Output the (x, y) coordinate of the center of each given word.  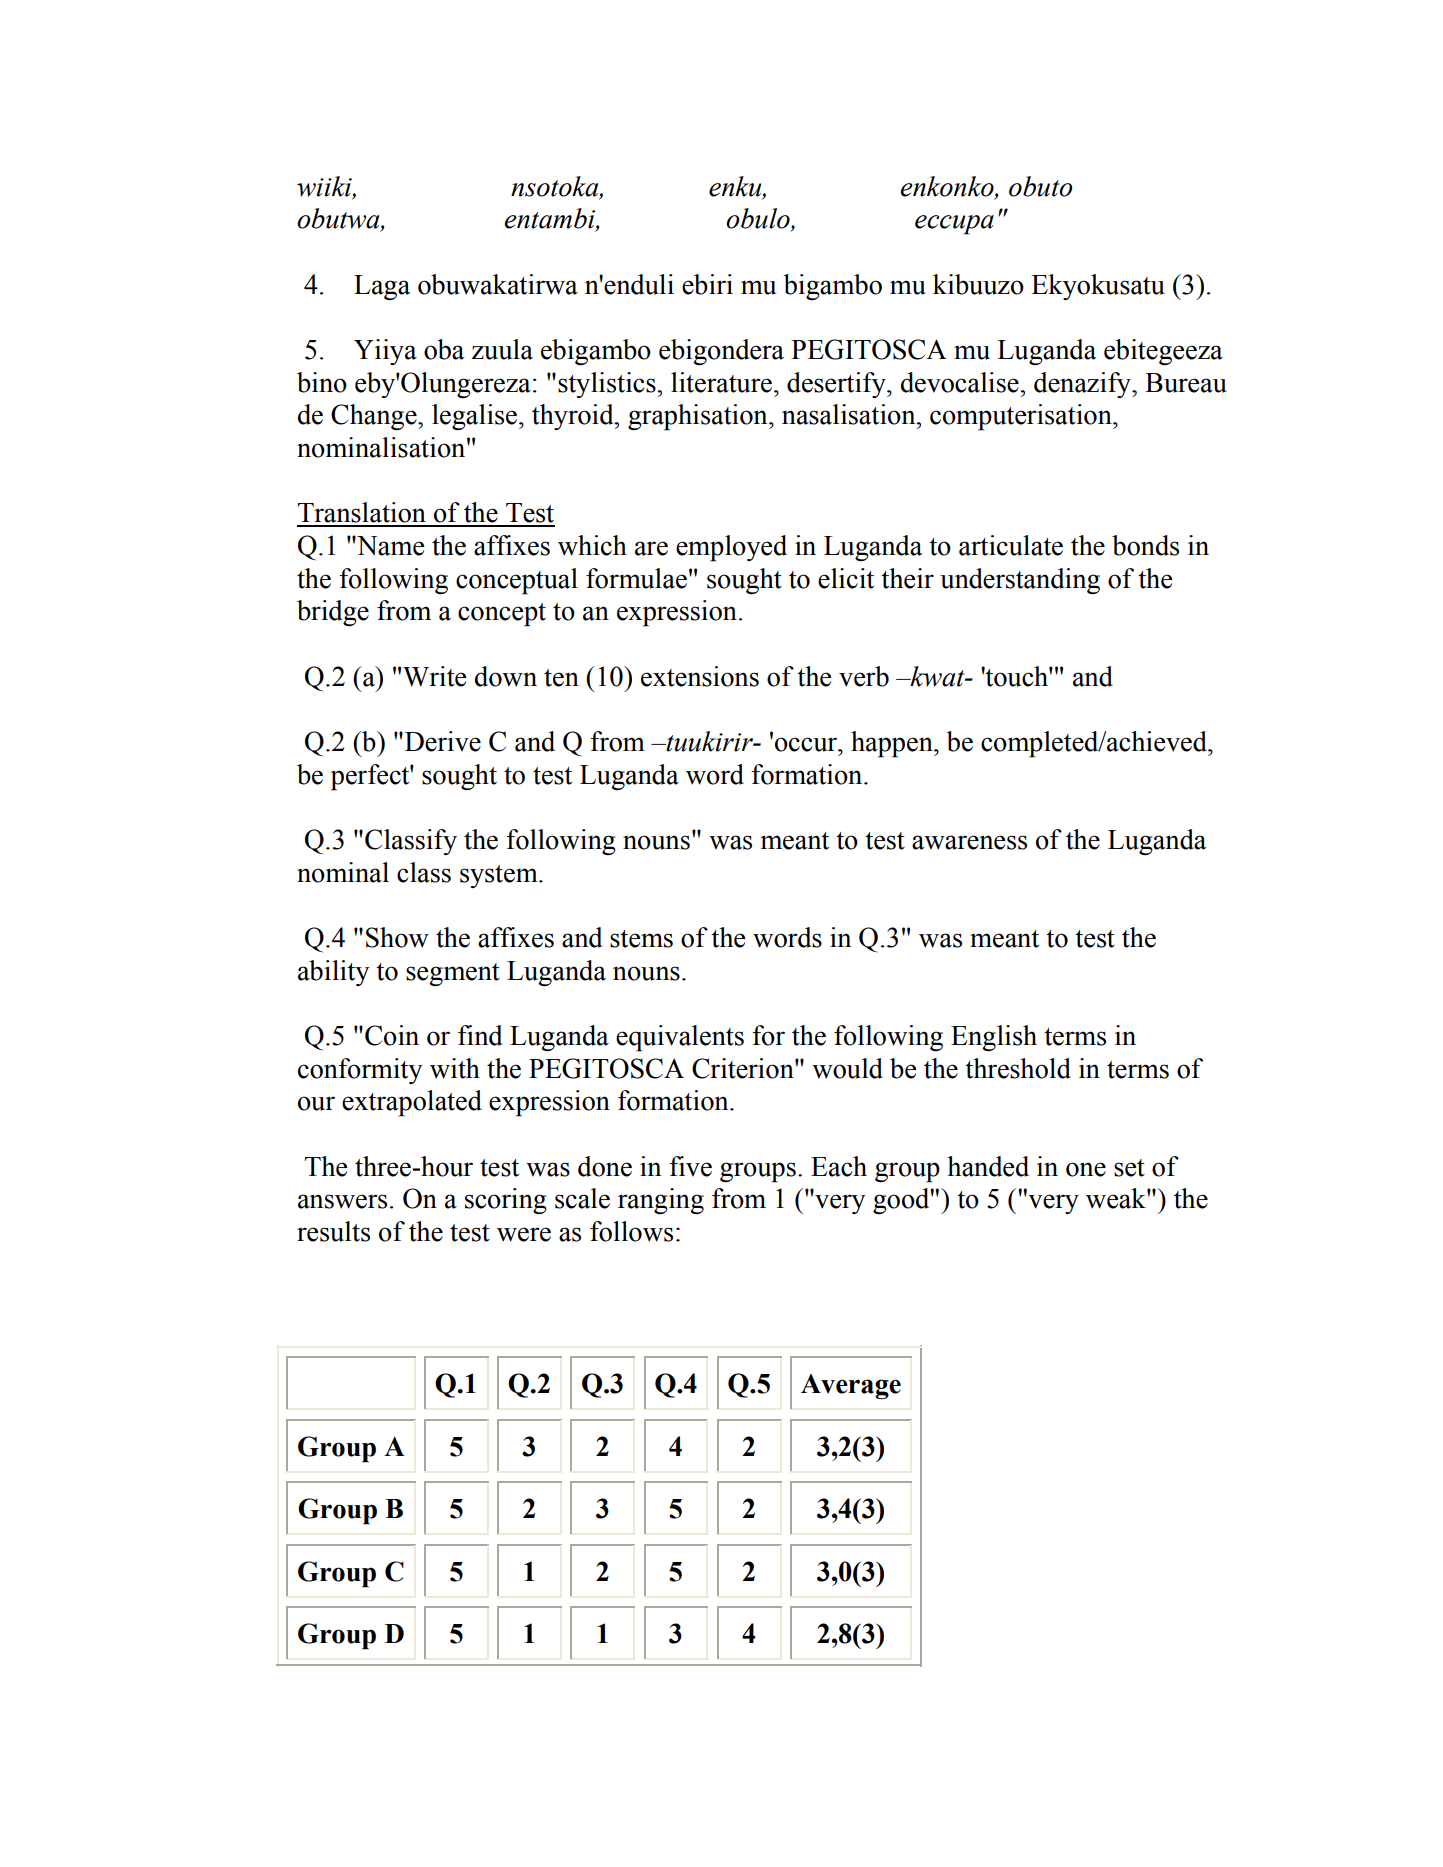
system (500, 876)
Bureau (1186, 383)
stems (641, 939)
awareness (969, 842)
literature (721, 382)
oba (444, 349)
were (524, 1234)
